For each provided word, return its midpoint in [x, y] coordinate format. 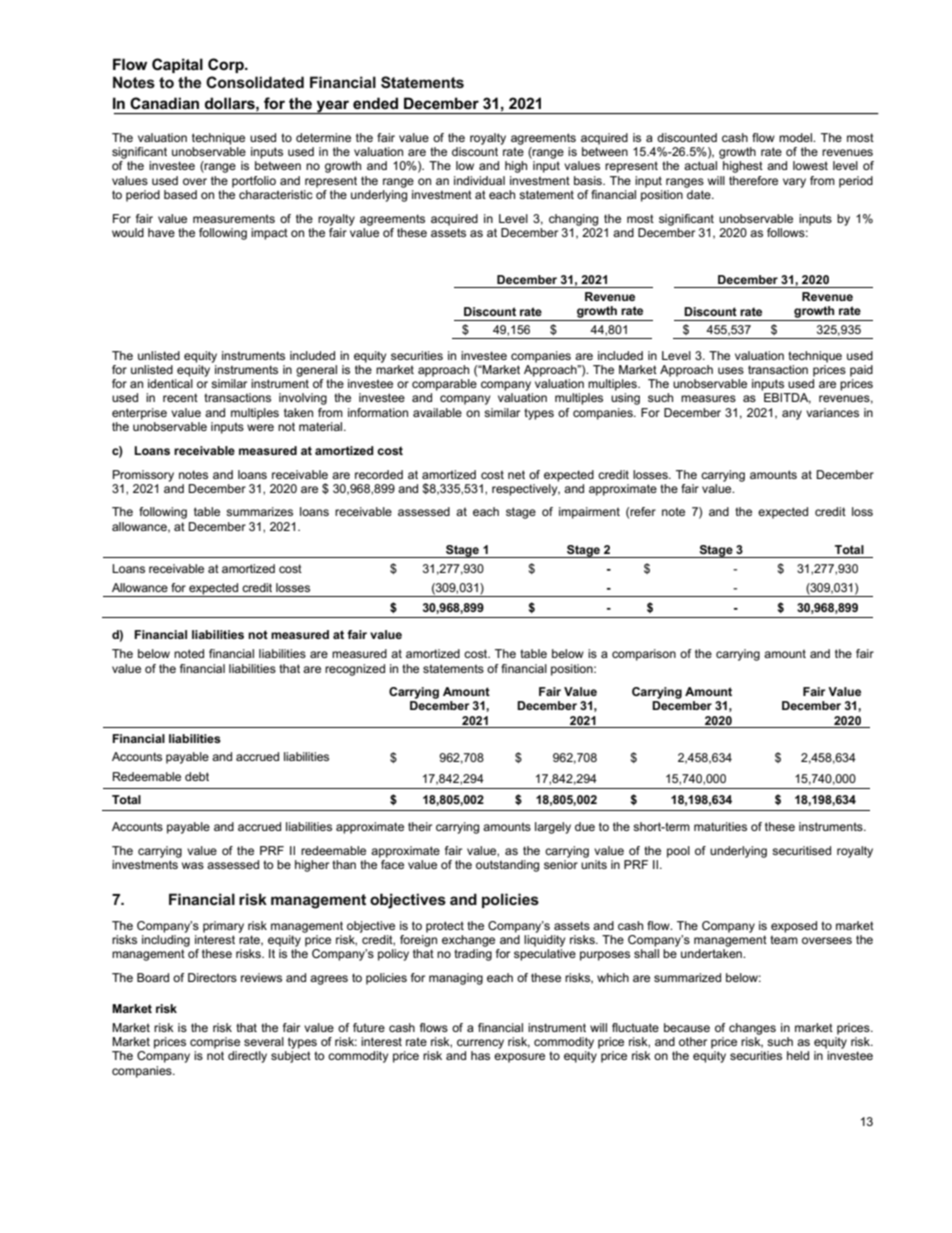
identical [170, 383]
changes [752, 1029]
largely [553, 828]
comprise [215, 1043]
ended [375, 103]
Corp [227, 65]
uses [731, 370]
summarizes [259, 511]
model [797, 137]
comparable [444, 385]
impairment [589, 513]
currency [480, 1044]
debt [197, 776]
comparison [644, 655]
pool [678, 852]
